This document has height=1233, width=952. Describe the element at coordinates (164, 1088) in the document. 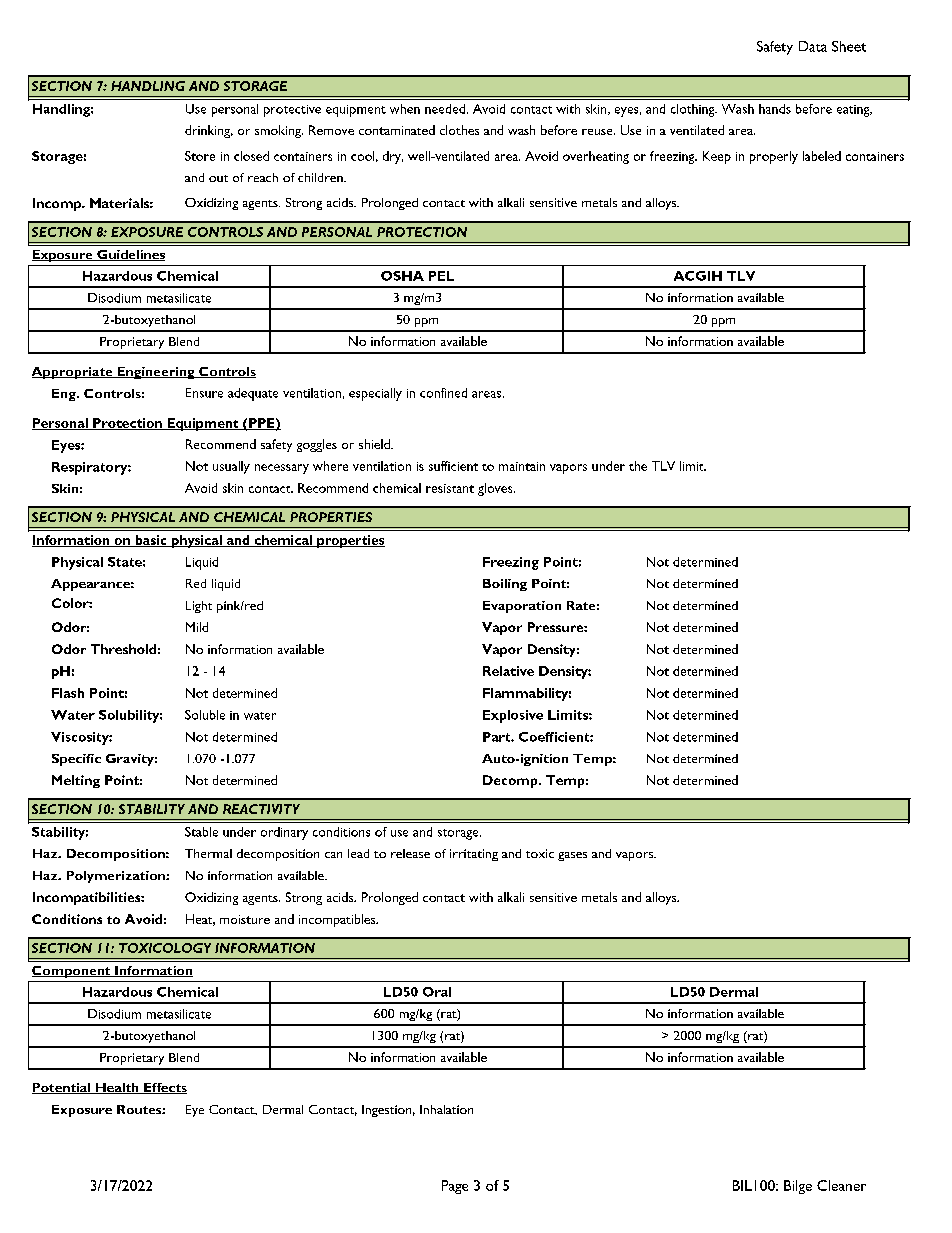

I see `Effects` at that location.
